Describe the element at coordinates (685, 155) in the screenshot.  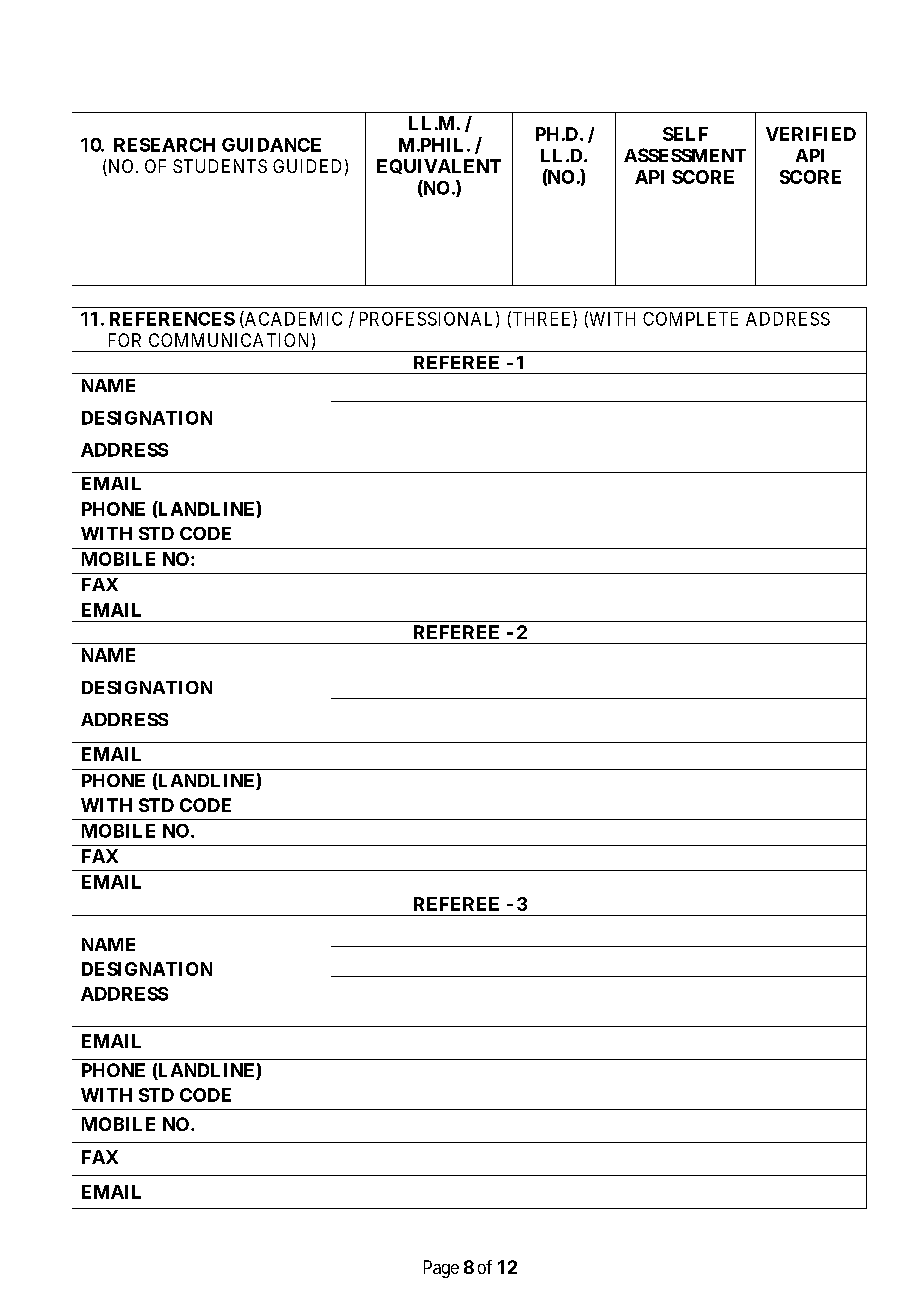
I see `ASSESSMENT` at that location.
